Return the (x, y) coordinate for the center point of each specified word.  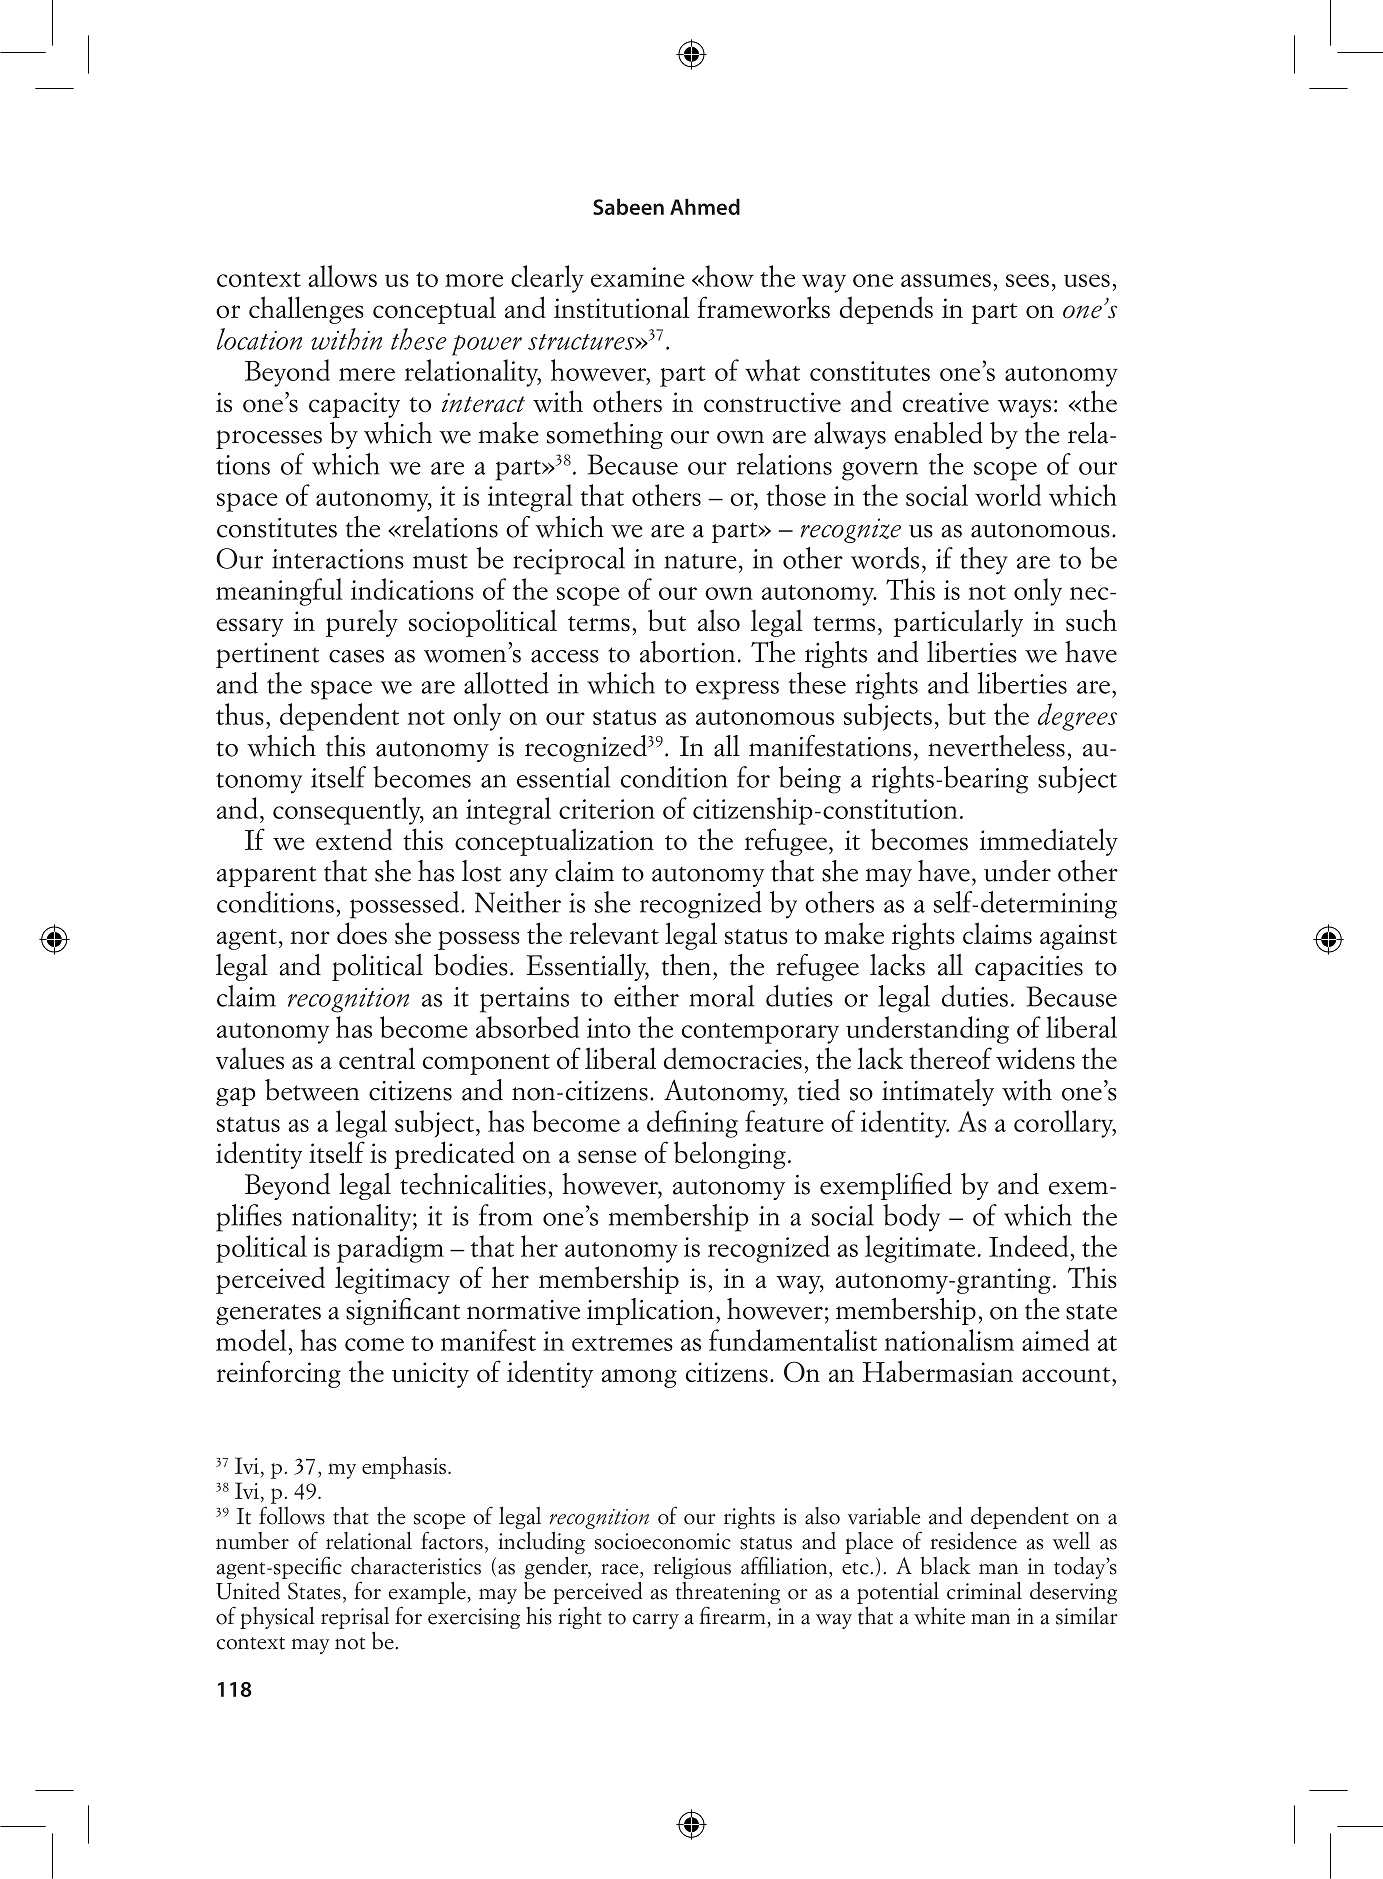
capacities (1029, 968)
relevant (614, 933)
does (362, 933)
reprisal (355, 1618)
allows (342, 276)
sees (1027, 280)
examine (638, 277)
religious (692, 1567)
